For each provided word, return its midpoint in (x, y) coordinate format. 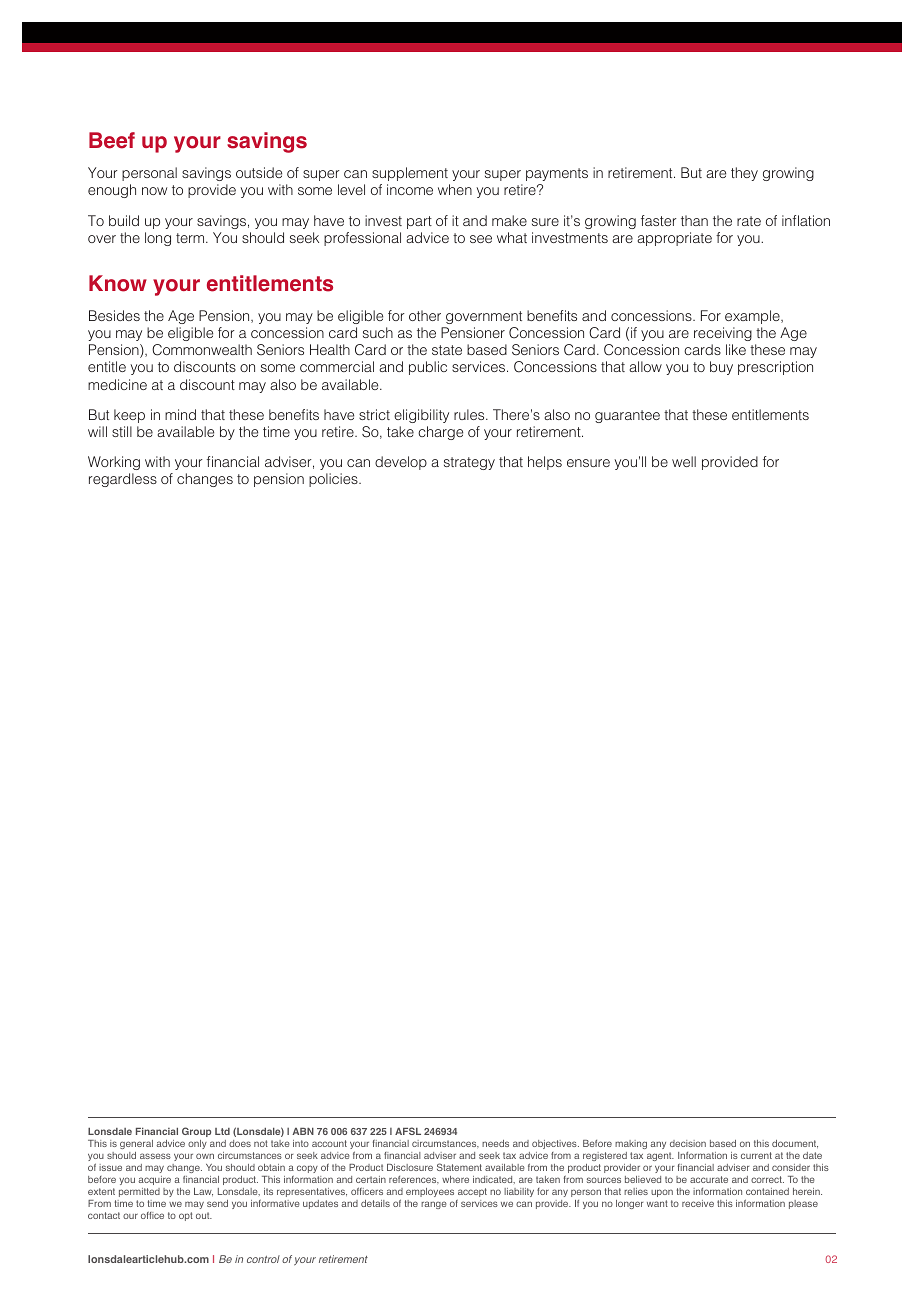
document (795, 1144)
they (744, 174)
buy (721, 368)
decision (688, 1143)
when (455, 189)
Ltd (222, 1131)
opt (186, 1216)
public (428, 368)
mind (180, 414)
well (684, 461)
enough (112, 191)
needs (495, 1143)
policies (334, 480)
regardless (123, 480)
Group (196, 1132)
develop (401, 463)
